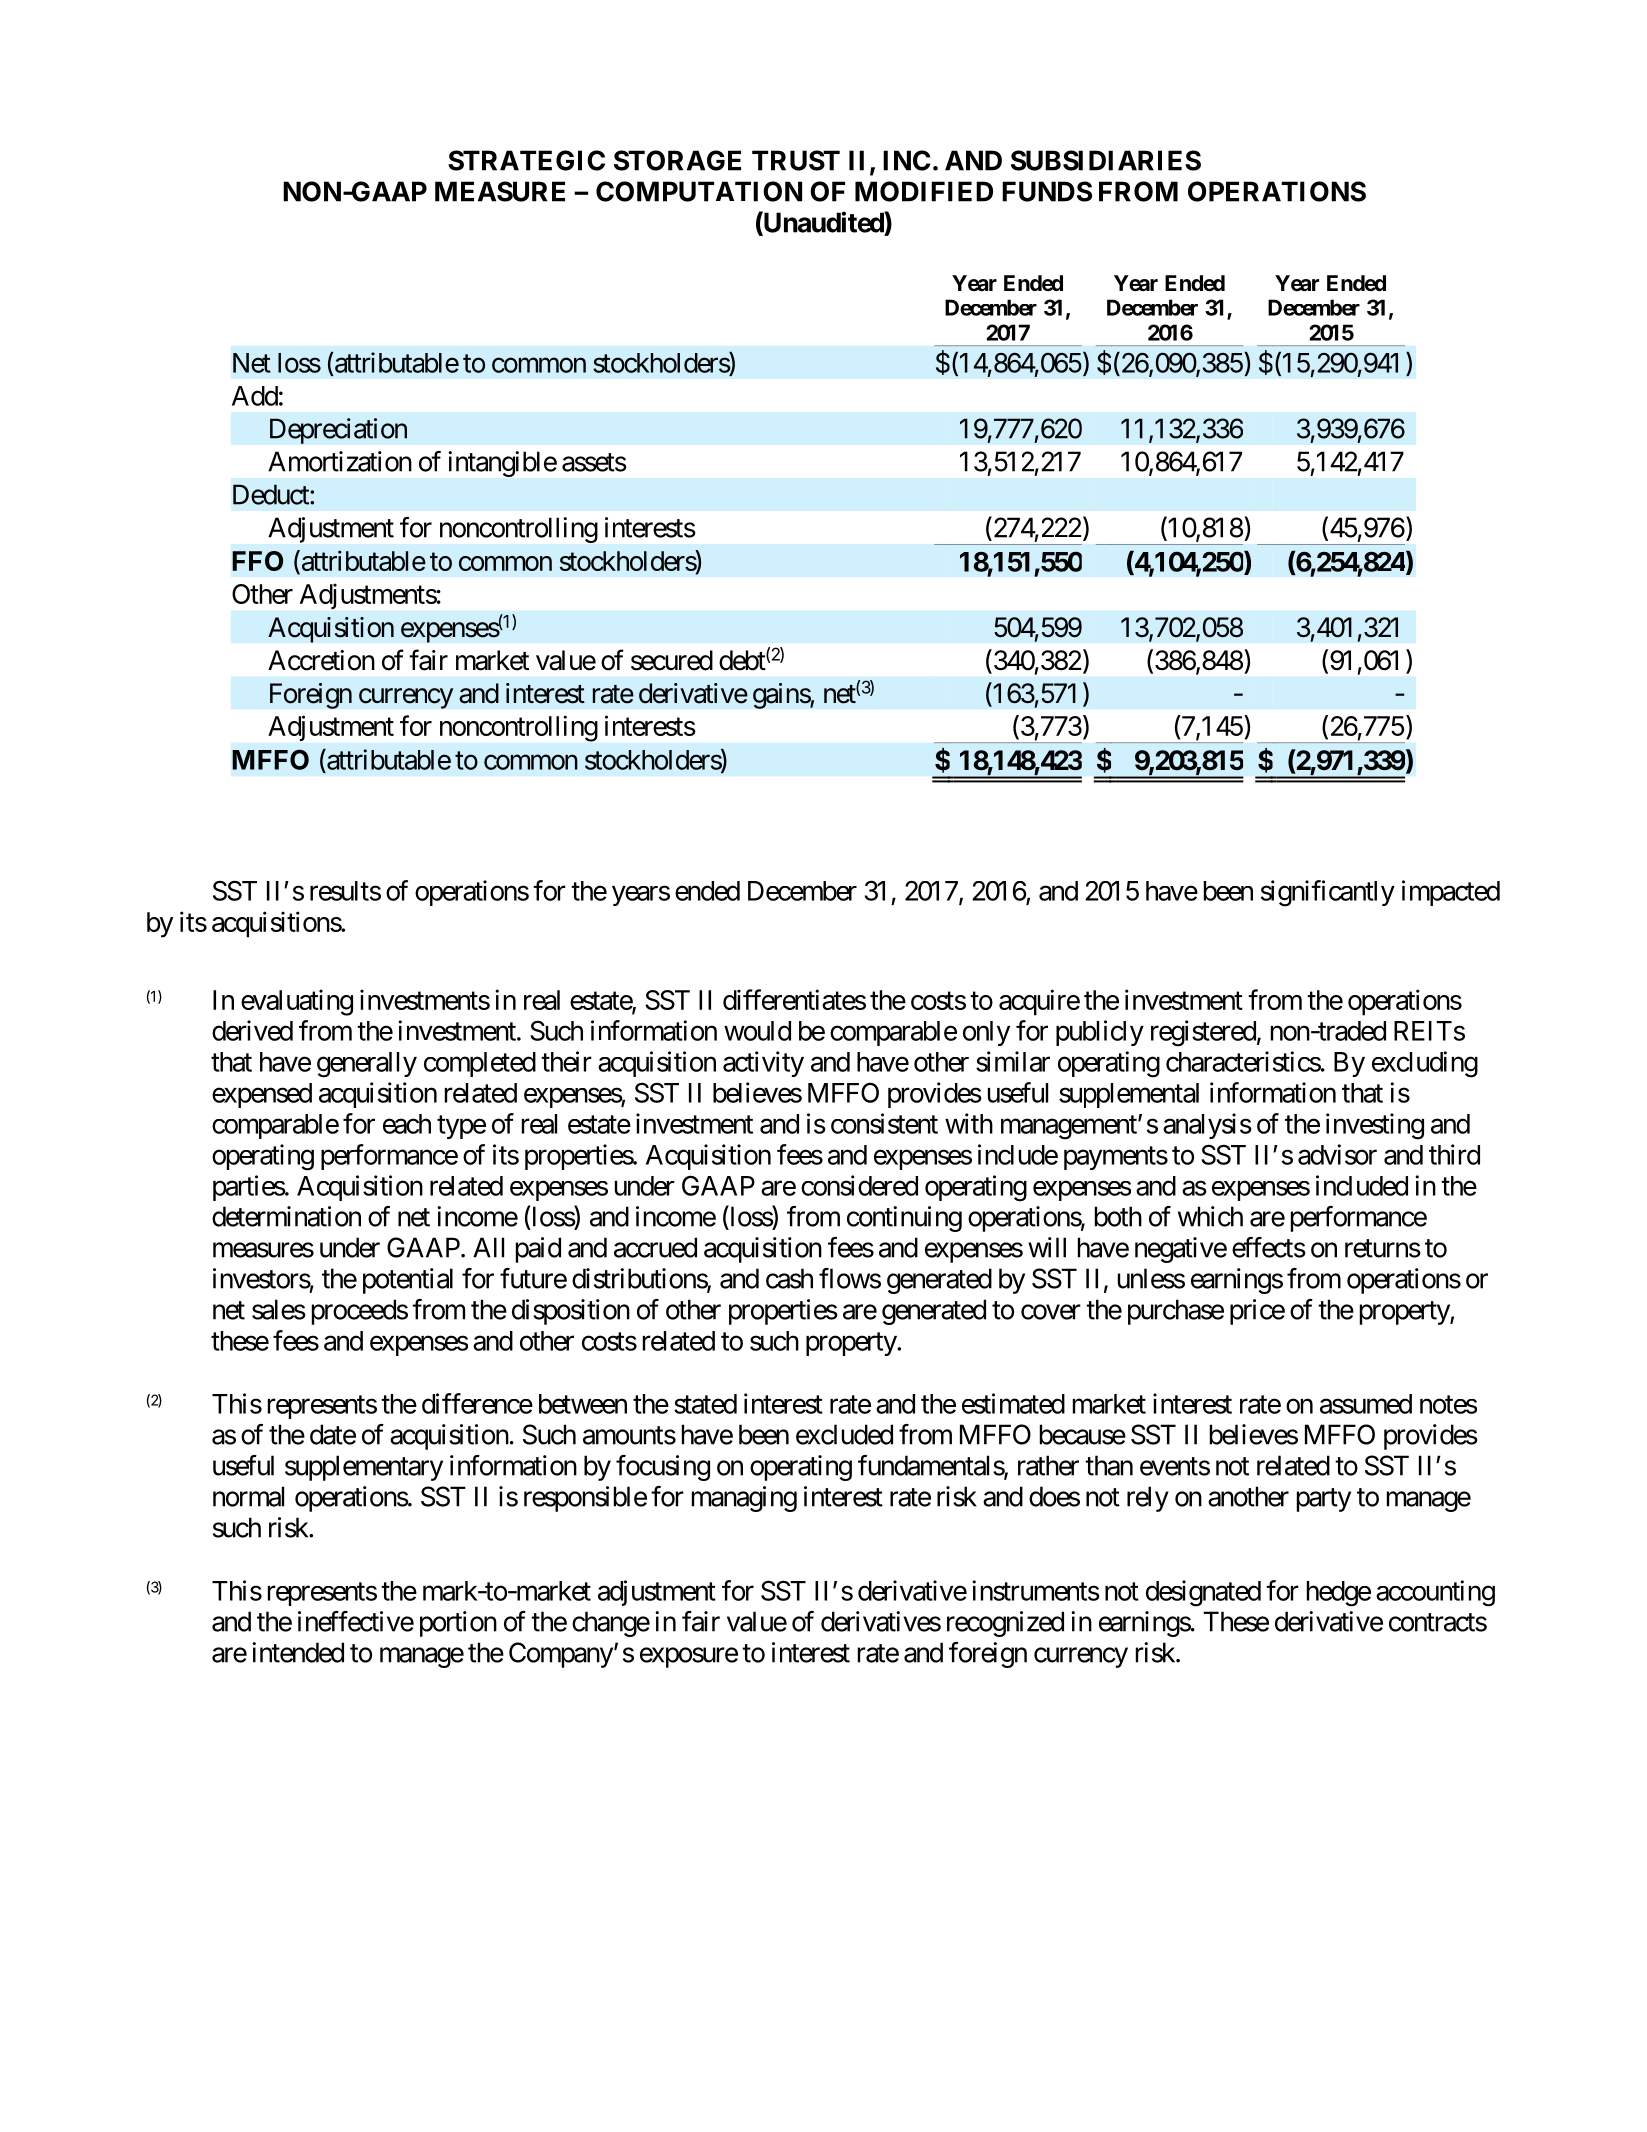  I want to click on potential, so click(408, 1281).
